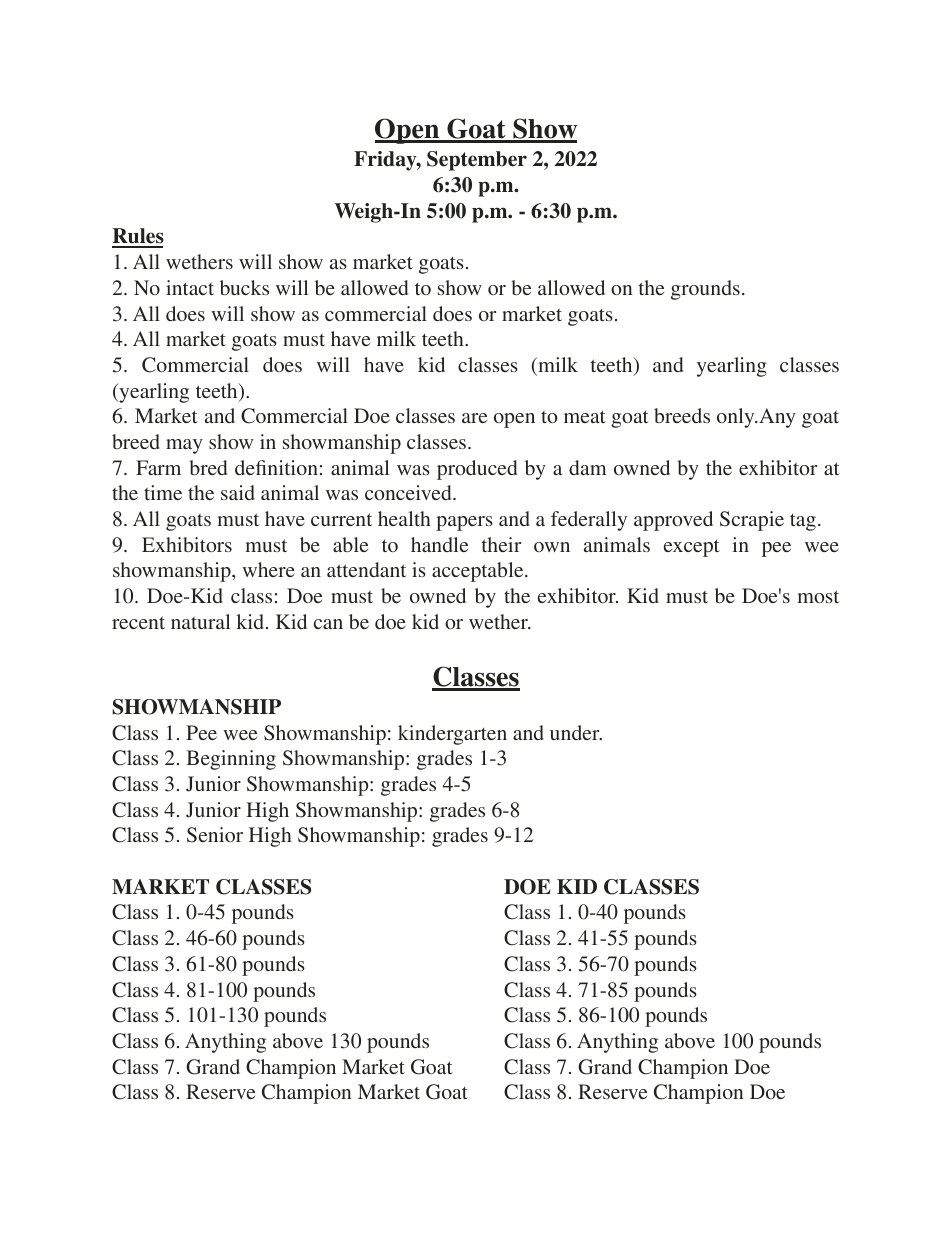 The height and width of the document is (1233, 952). I want to click on Senior, so click(215, 835).
